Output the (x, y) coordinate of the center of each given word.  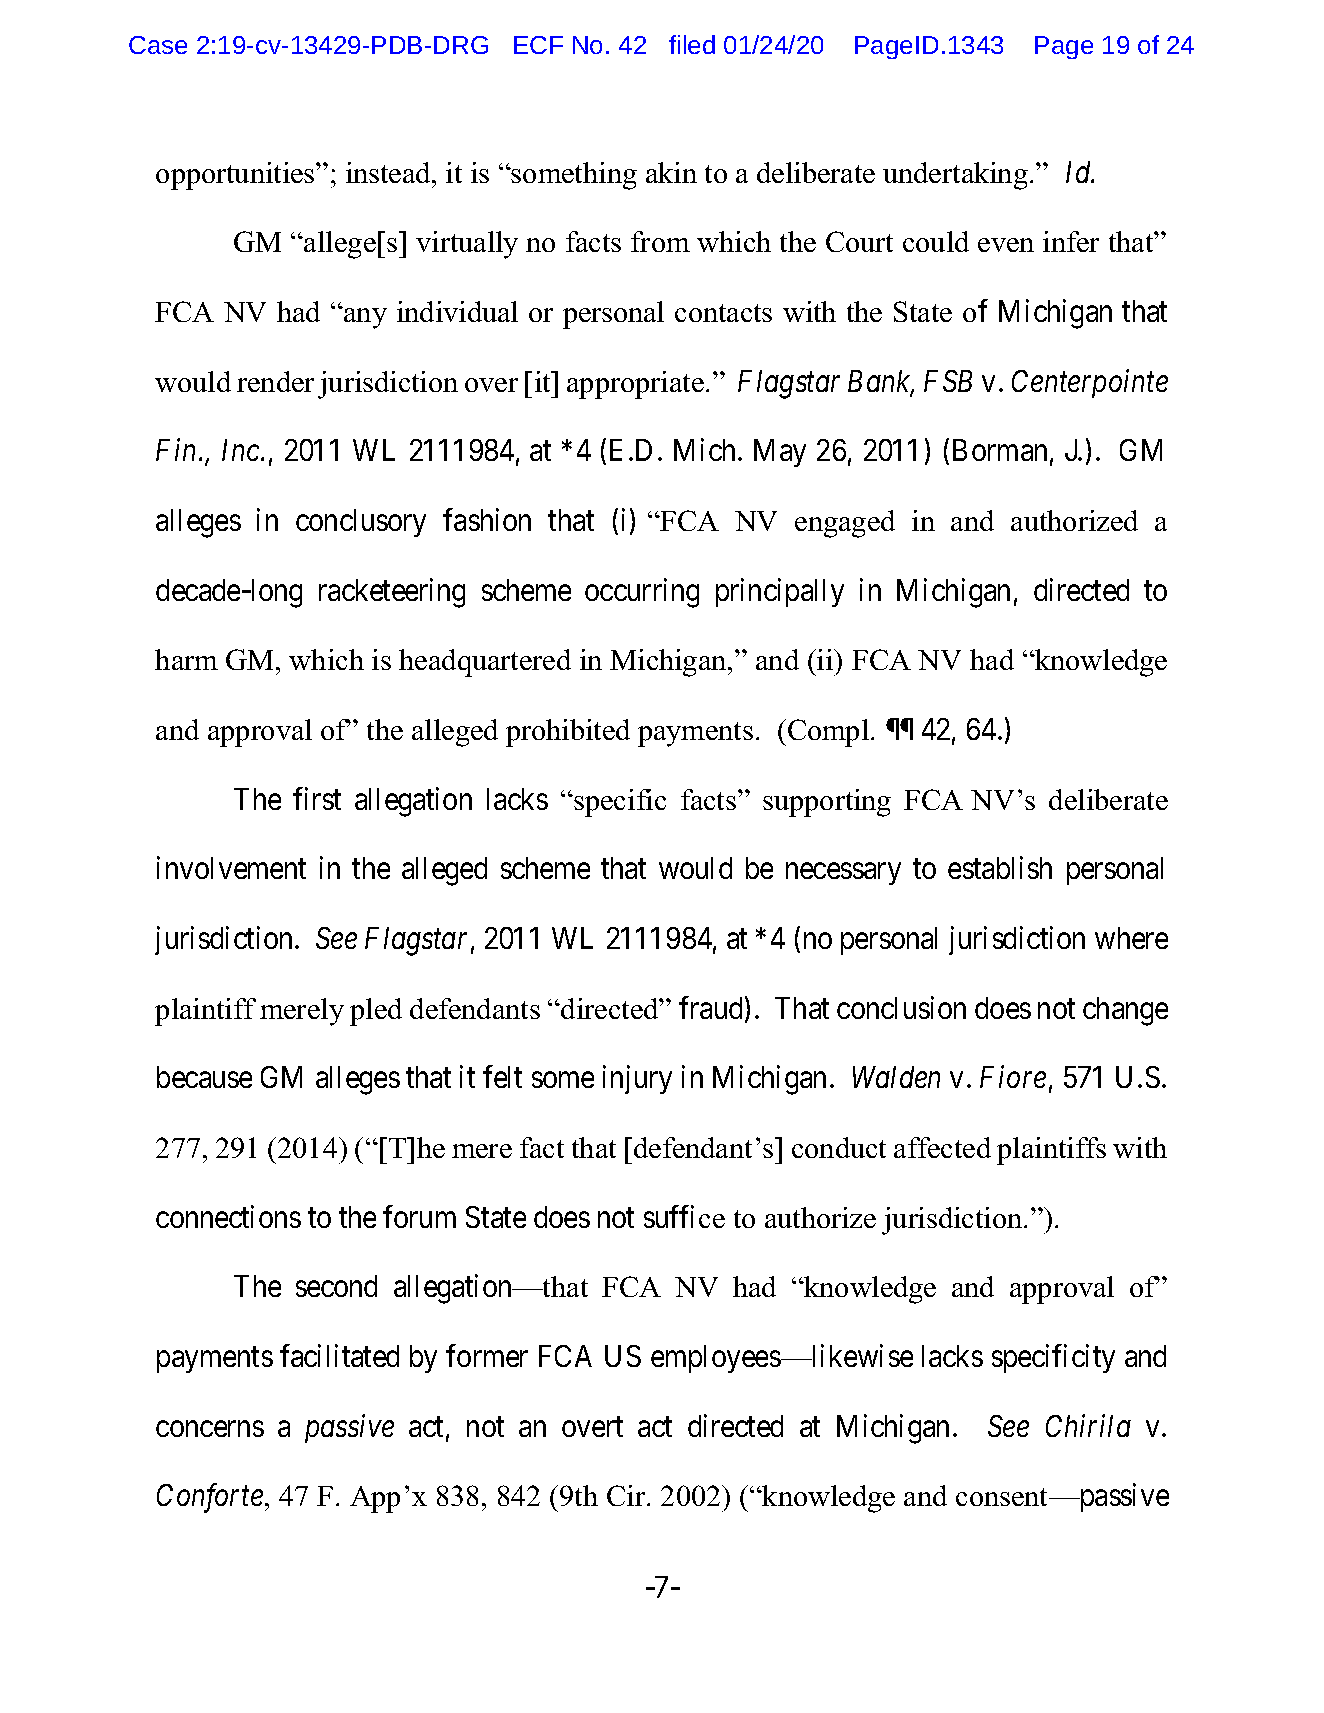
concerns (210, 1429)
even (1006, 245)
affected (942, 1147)
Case (158, 45)
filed (692, 44)
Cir (627, 1495)
